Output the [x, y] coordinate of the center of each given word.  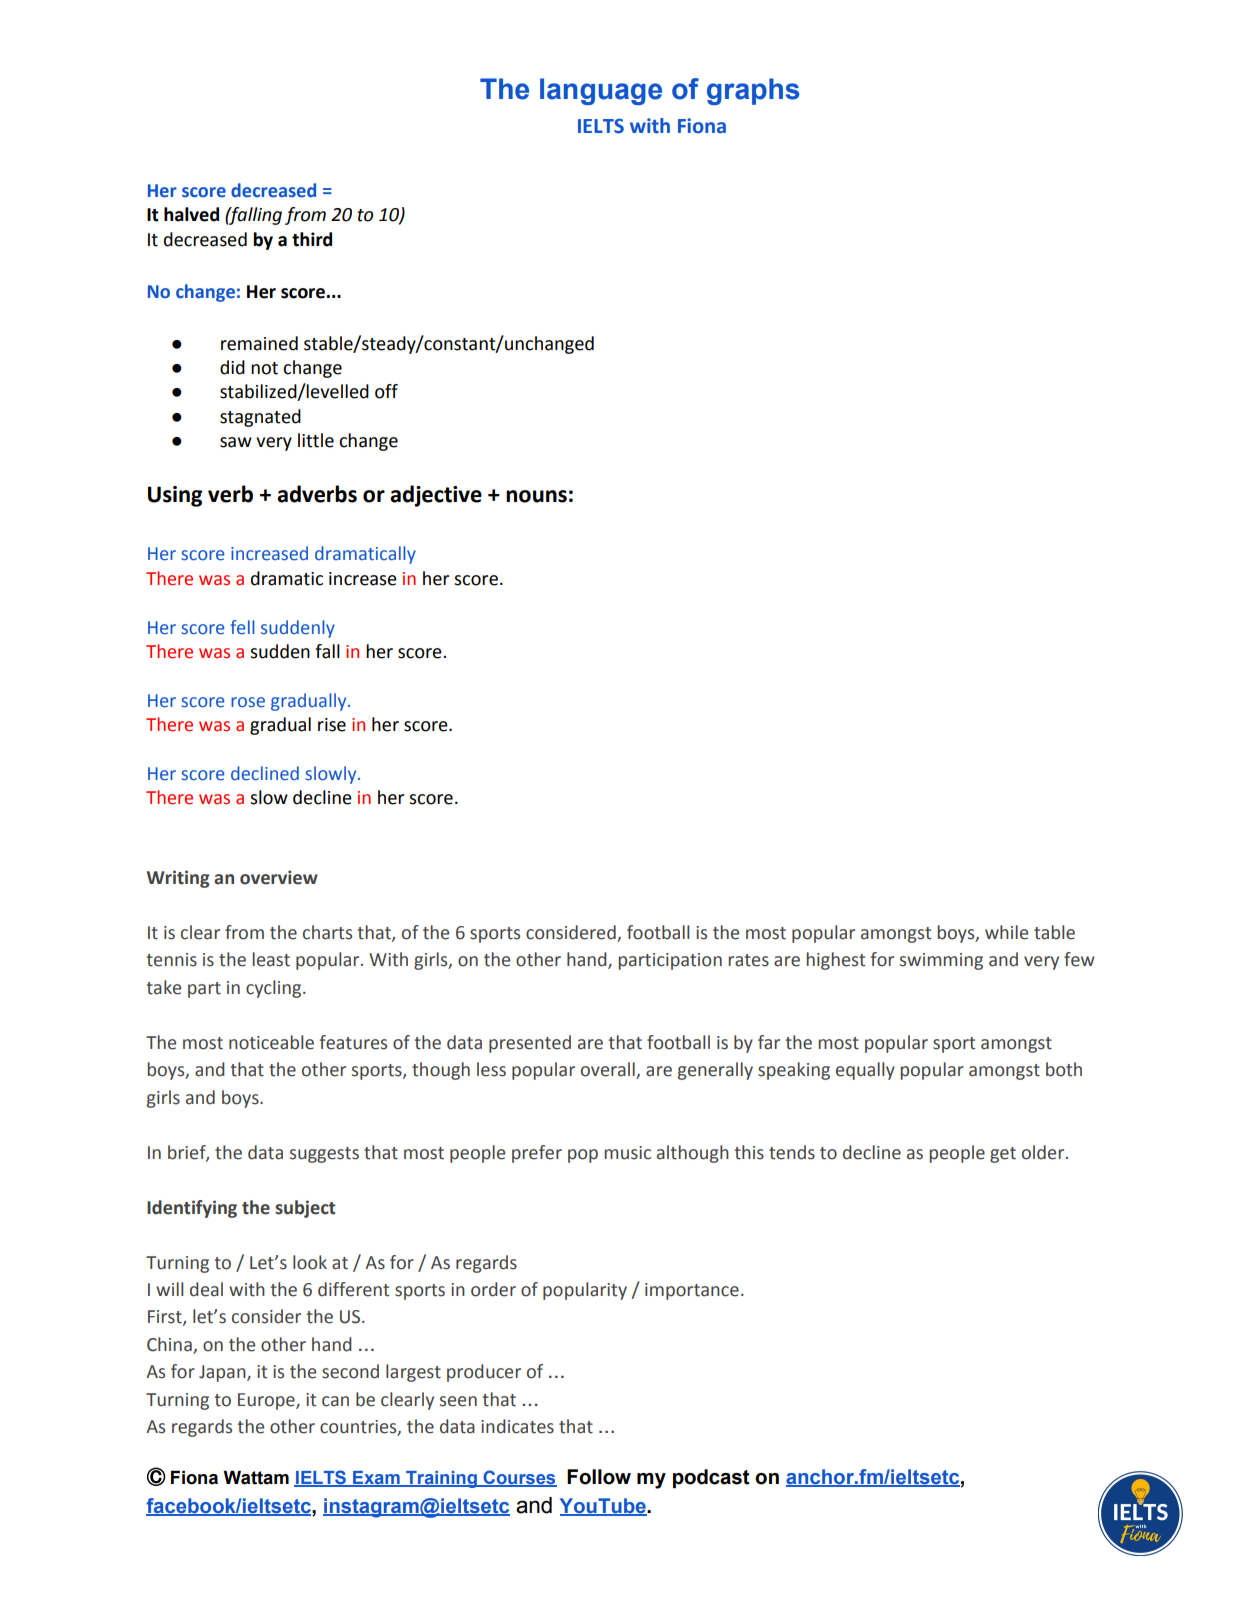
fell [242, 627]
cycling [275, 989]
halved [191, 214]
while [1006, 932]
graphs [753, 91]
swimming [941, 961]
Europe [267, 1401]
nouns [536, 496]
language [601, 91]
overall [609, 1070]
